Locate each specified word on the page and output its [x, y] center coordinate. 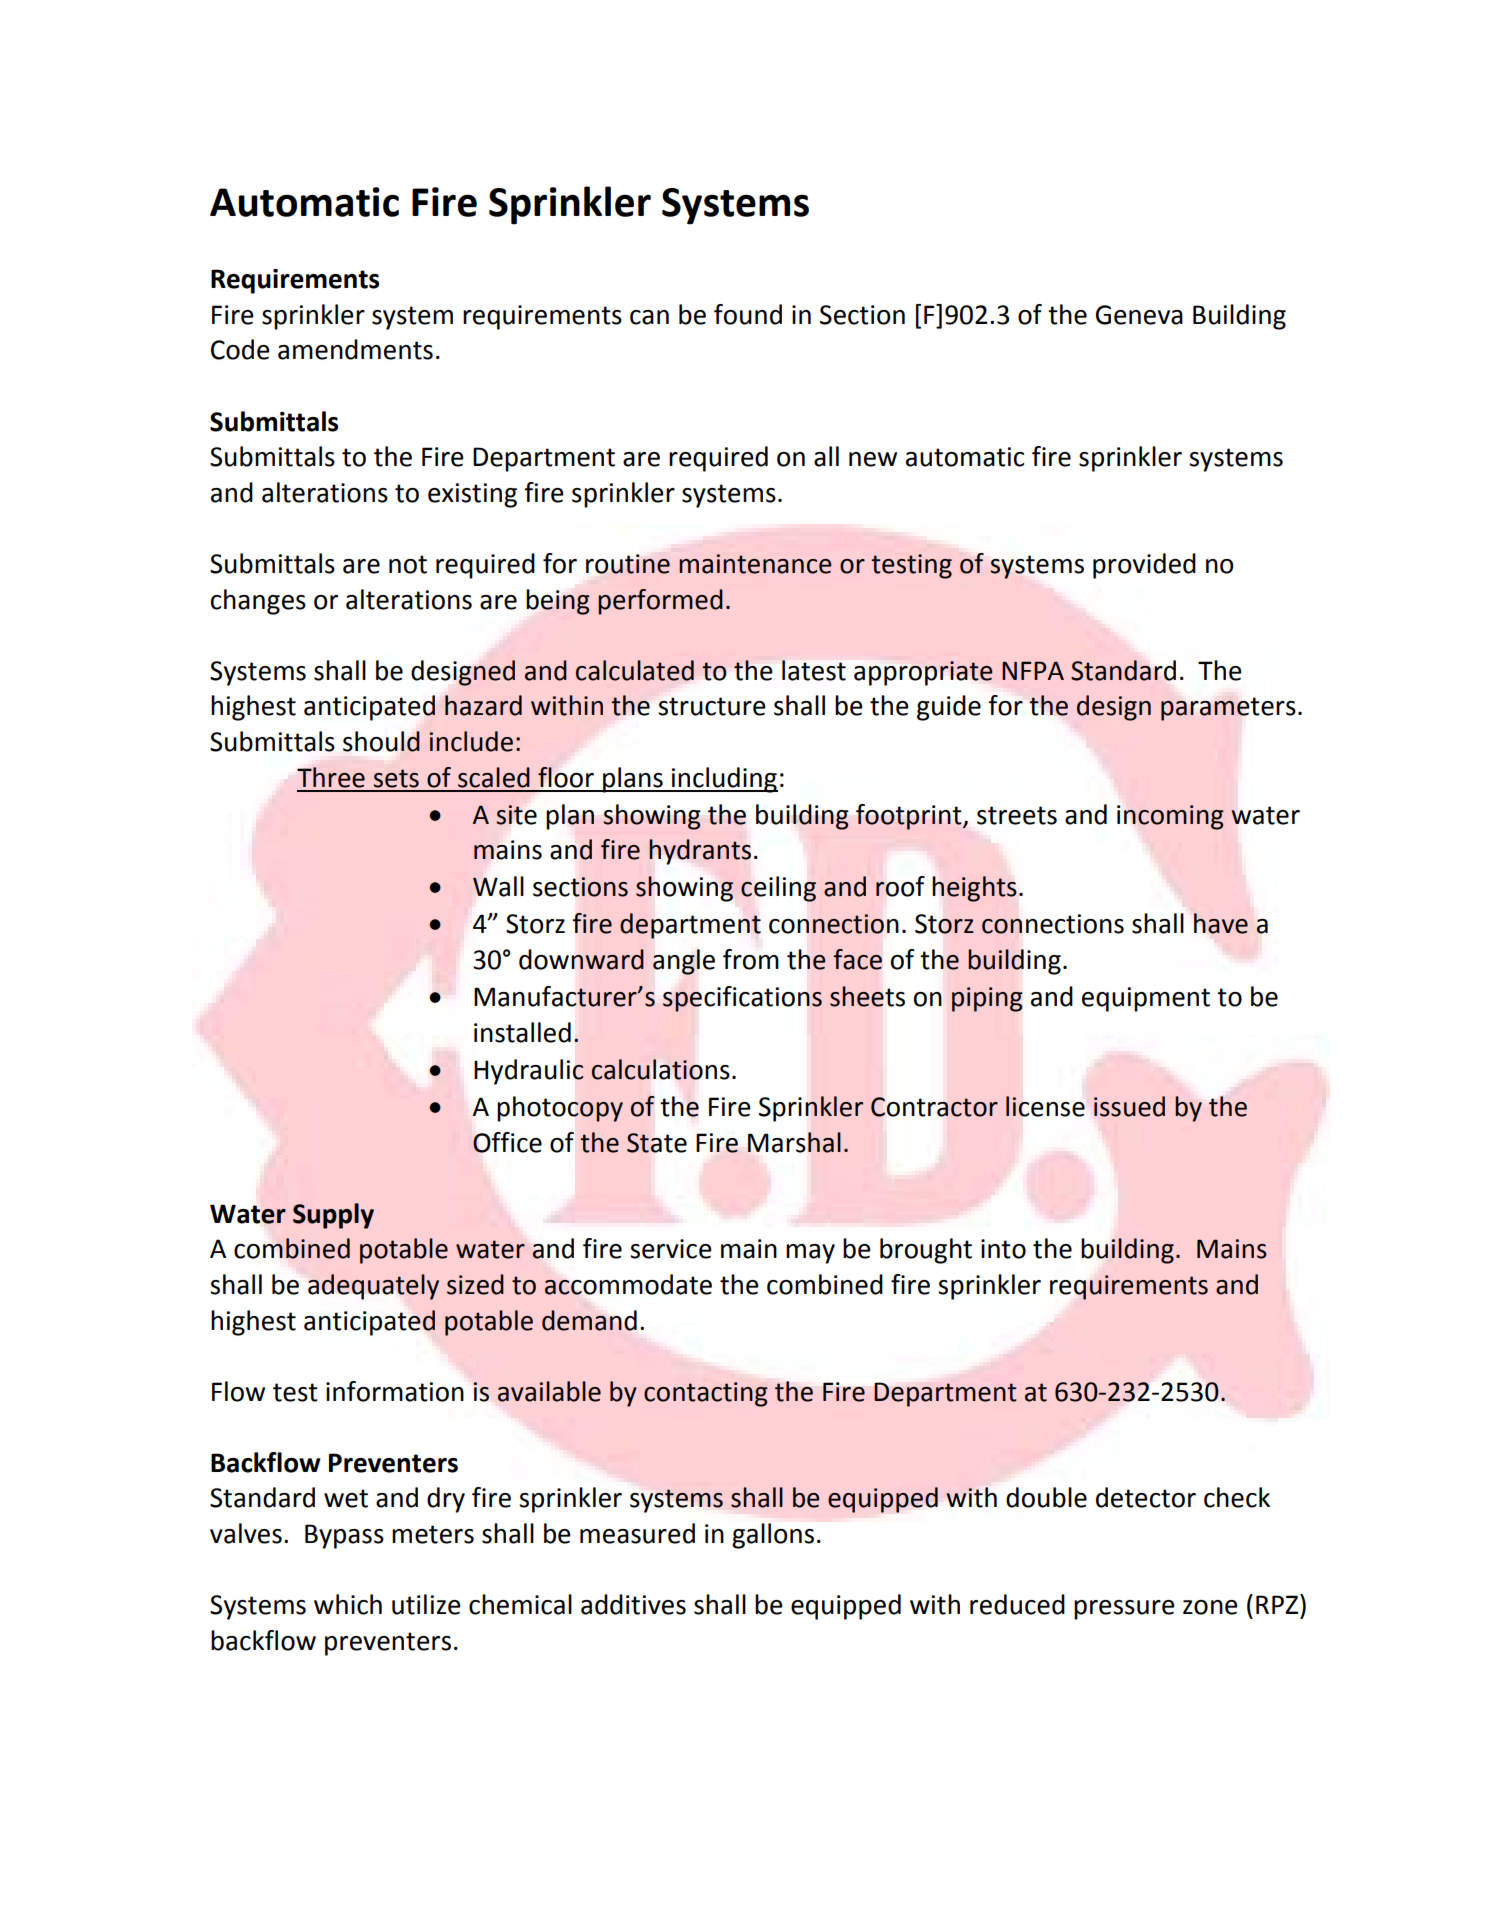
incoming [1170, 817]
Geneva [1139, 315]
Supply [333, 1216]
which [348, 1604]
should [381, 741]
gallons [773, 1536]
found [748, 314]
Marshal [794, 1142]
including [724, 780]
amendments [355, 349]
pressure [1124, 1610]
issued [1129, 1106]
